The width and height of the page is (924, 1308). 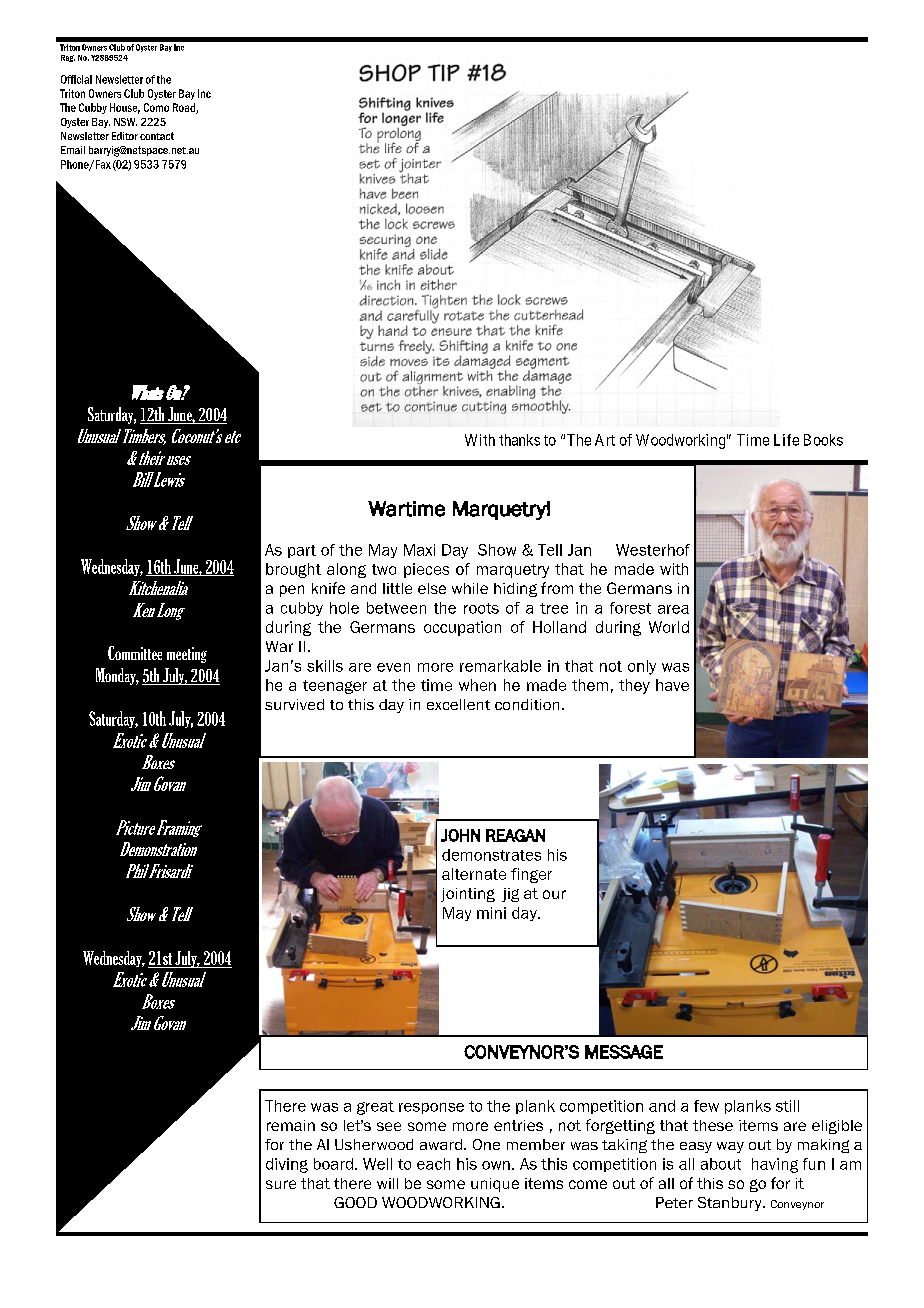 What do you see at coordinates (462, 628) in the page?
I see `occupation` at bounding box center [462, 628].
